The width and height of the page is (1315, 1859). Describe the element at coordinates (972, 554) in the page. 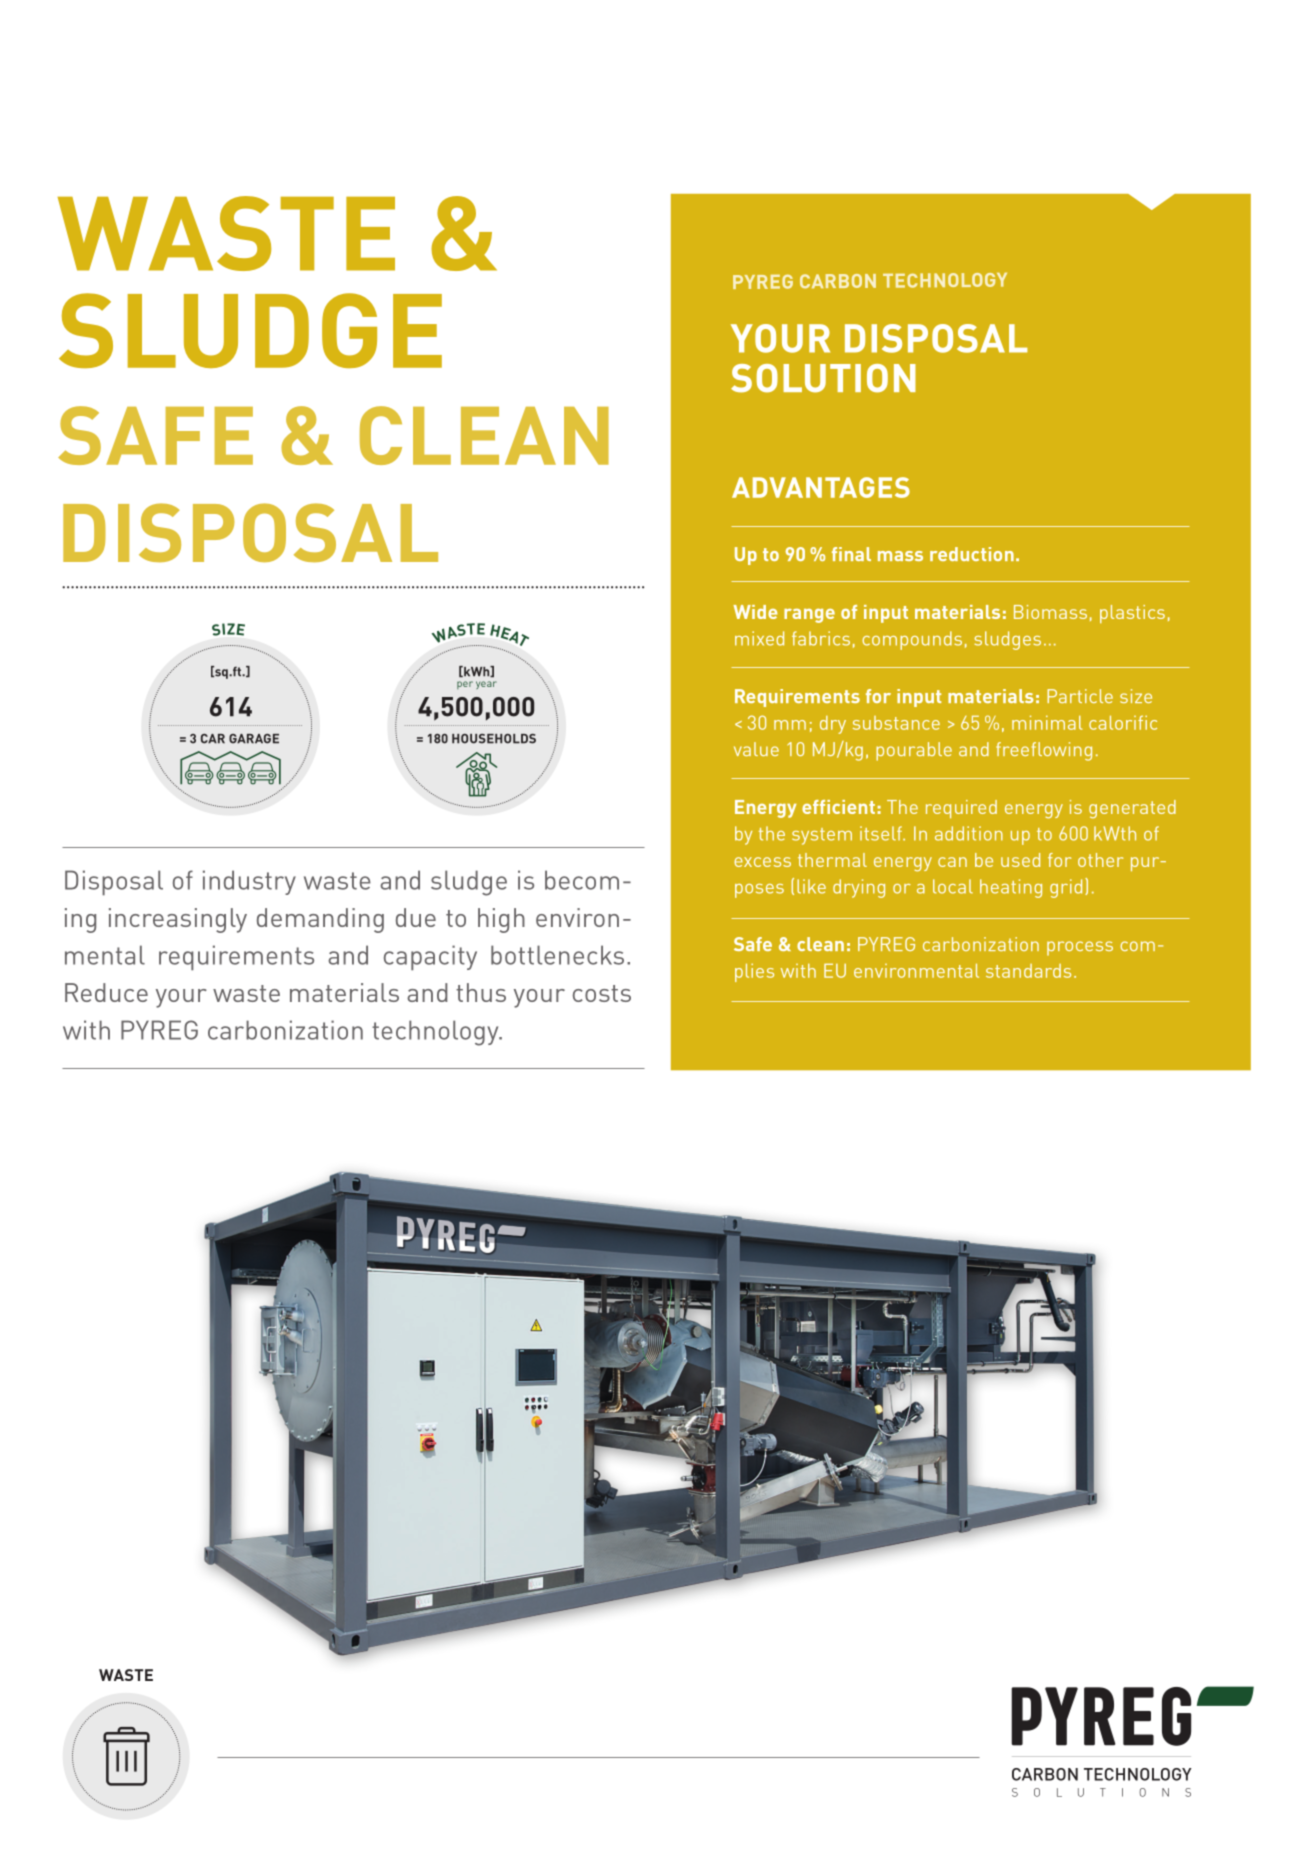

I see `reduction` at that location.
